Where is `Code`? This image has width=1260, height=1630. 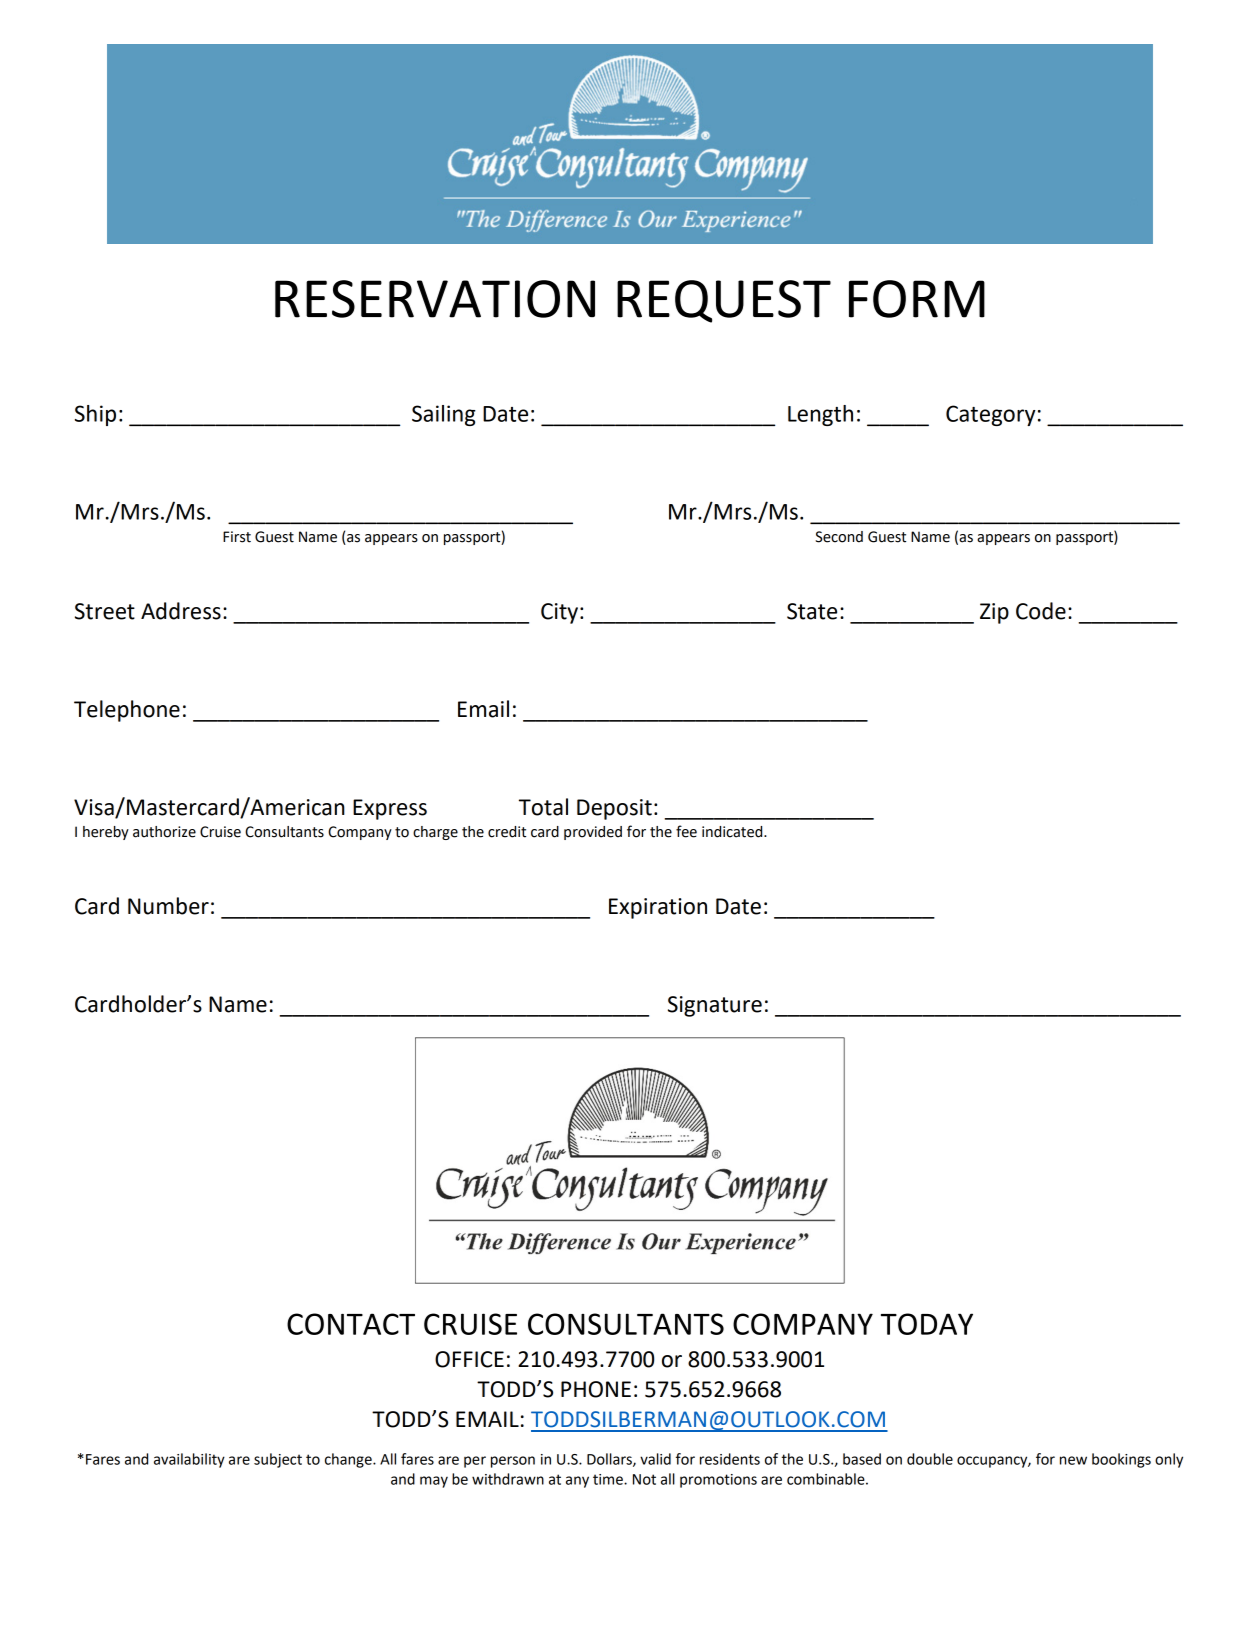 Code is located at coordinates (1041, 611).
